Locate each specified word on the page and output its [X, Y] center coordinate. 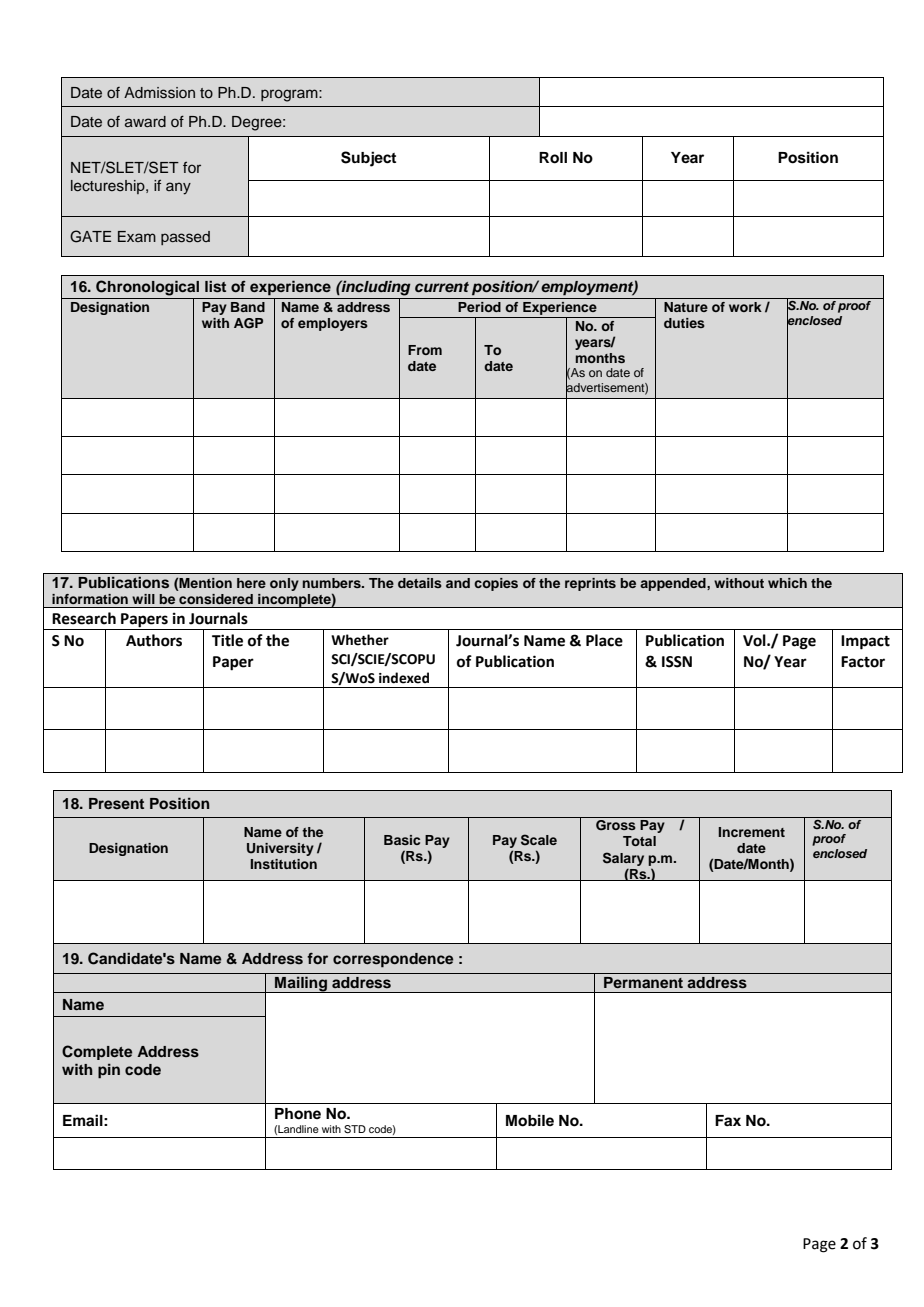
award [145, 121]
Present [116, 803]
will [143, 599]
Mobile [530, 1120]
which [787, 583]
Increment [752, 832]
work [745, 307]
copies [496, 584]
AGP [248, 323]
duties [684, 323]
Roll [553, 158]
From [425, 350]
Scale [539, 840]
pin [109, 1071]
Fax [728, 1120]
